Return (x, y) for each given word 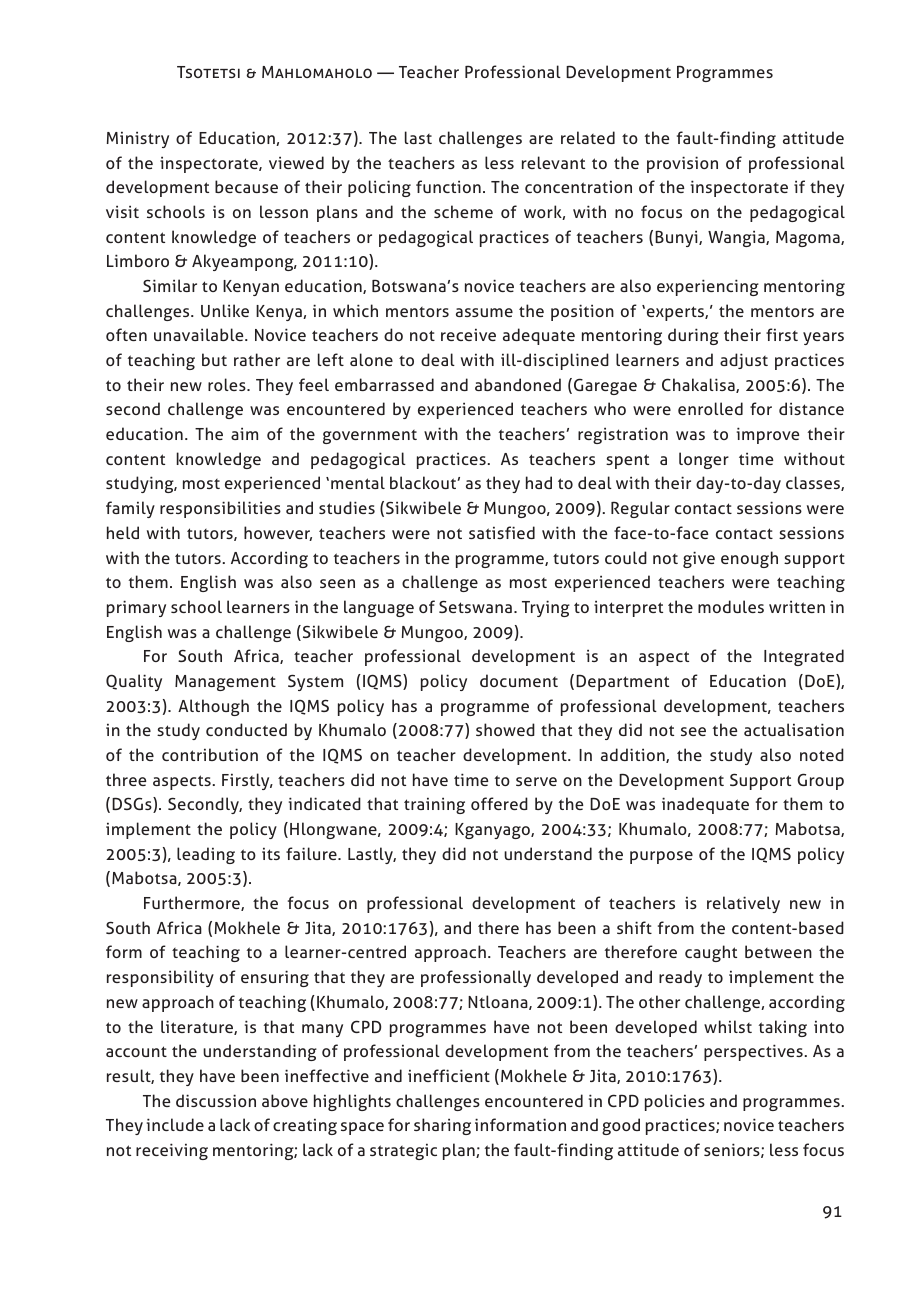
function (448, 186)
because (246, 186)
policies (675, 1102)
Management (225, 683)
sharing (442, 1126)
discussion (216, 1100)
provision (682, 164)
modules (731, 606)
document (519, 680)
